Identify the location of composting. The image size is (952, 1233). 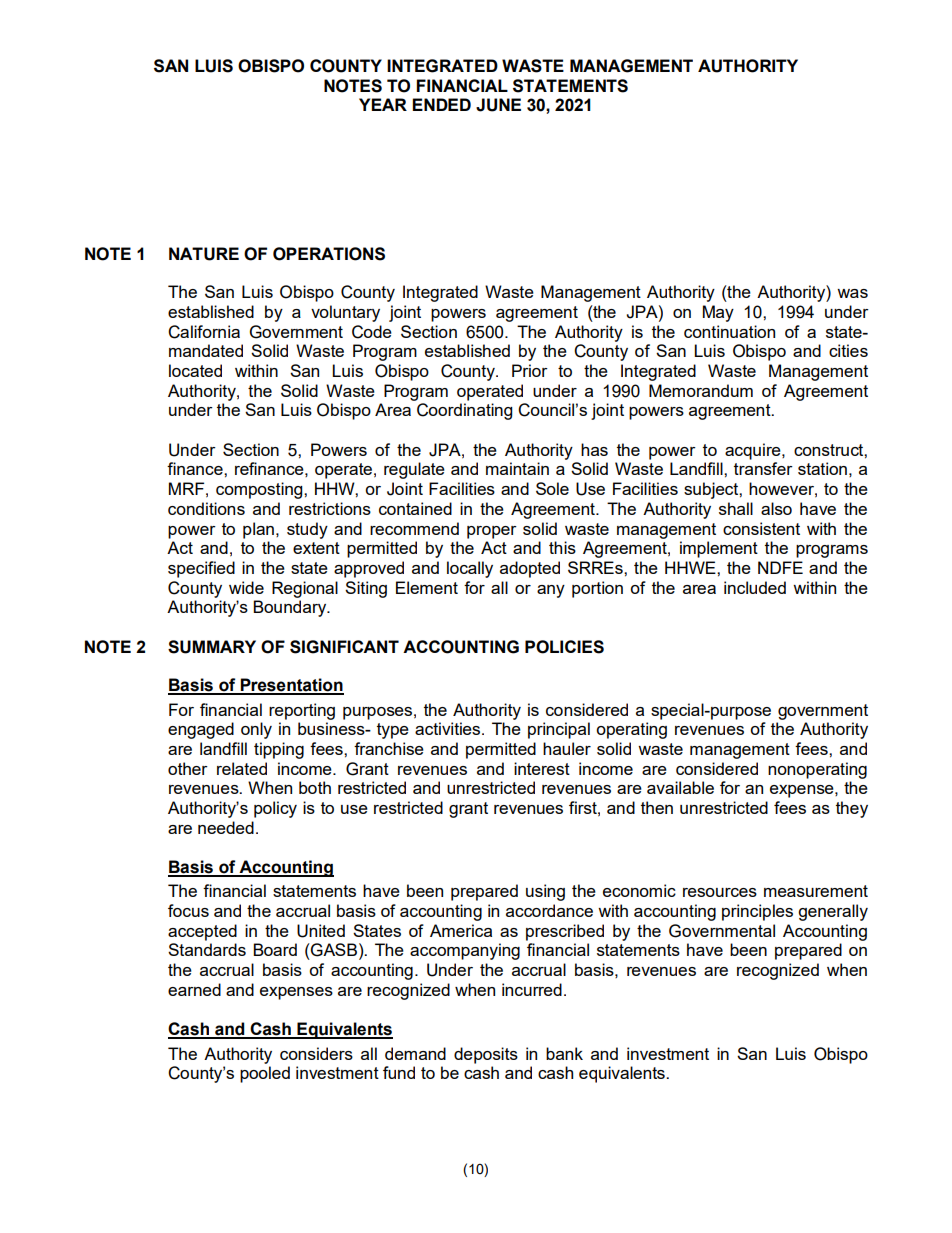
(260, 490).
